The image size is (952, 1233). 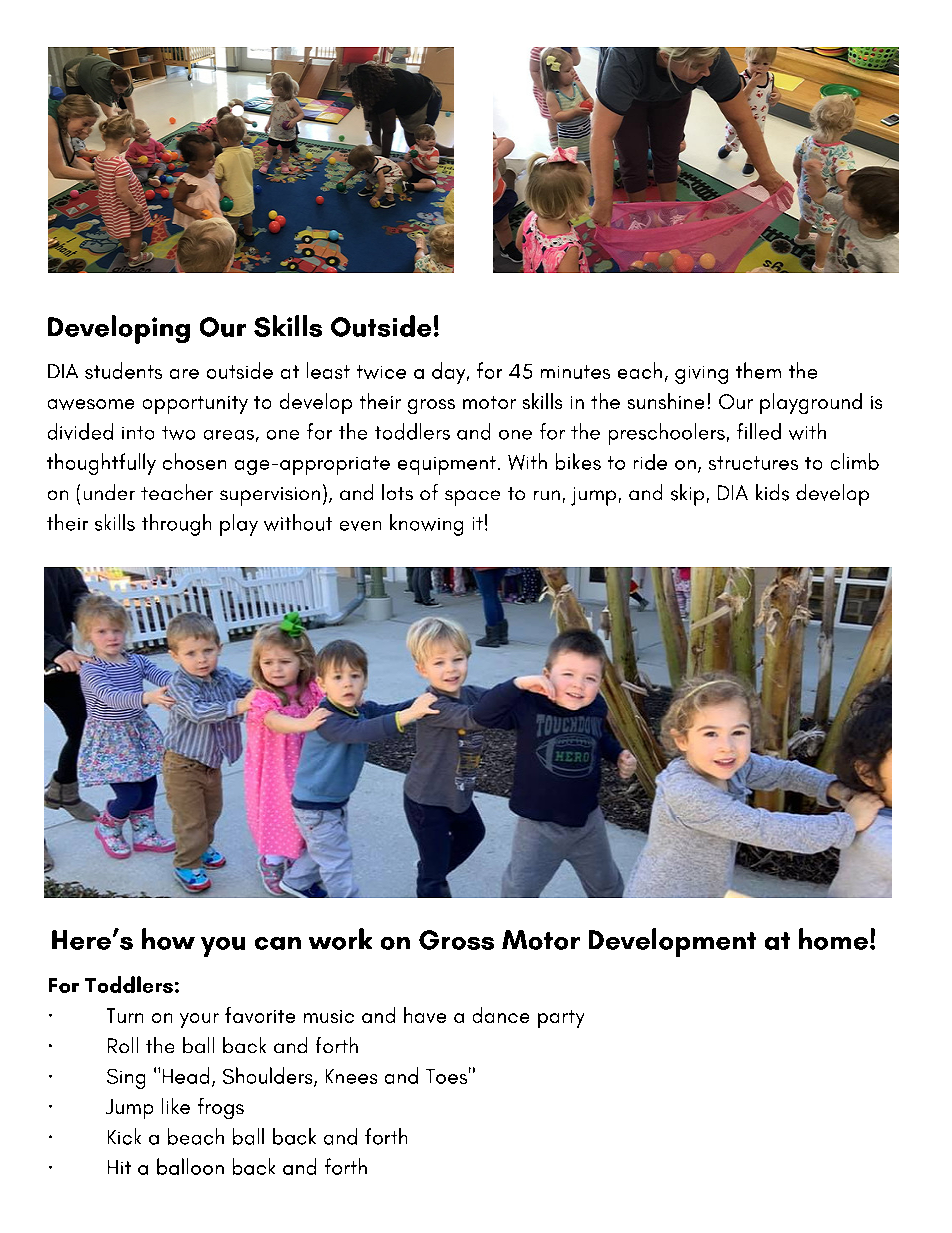 I want to click on them, so click(x=758, y=370).
